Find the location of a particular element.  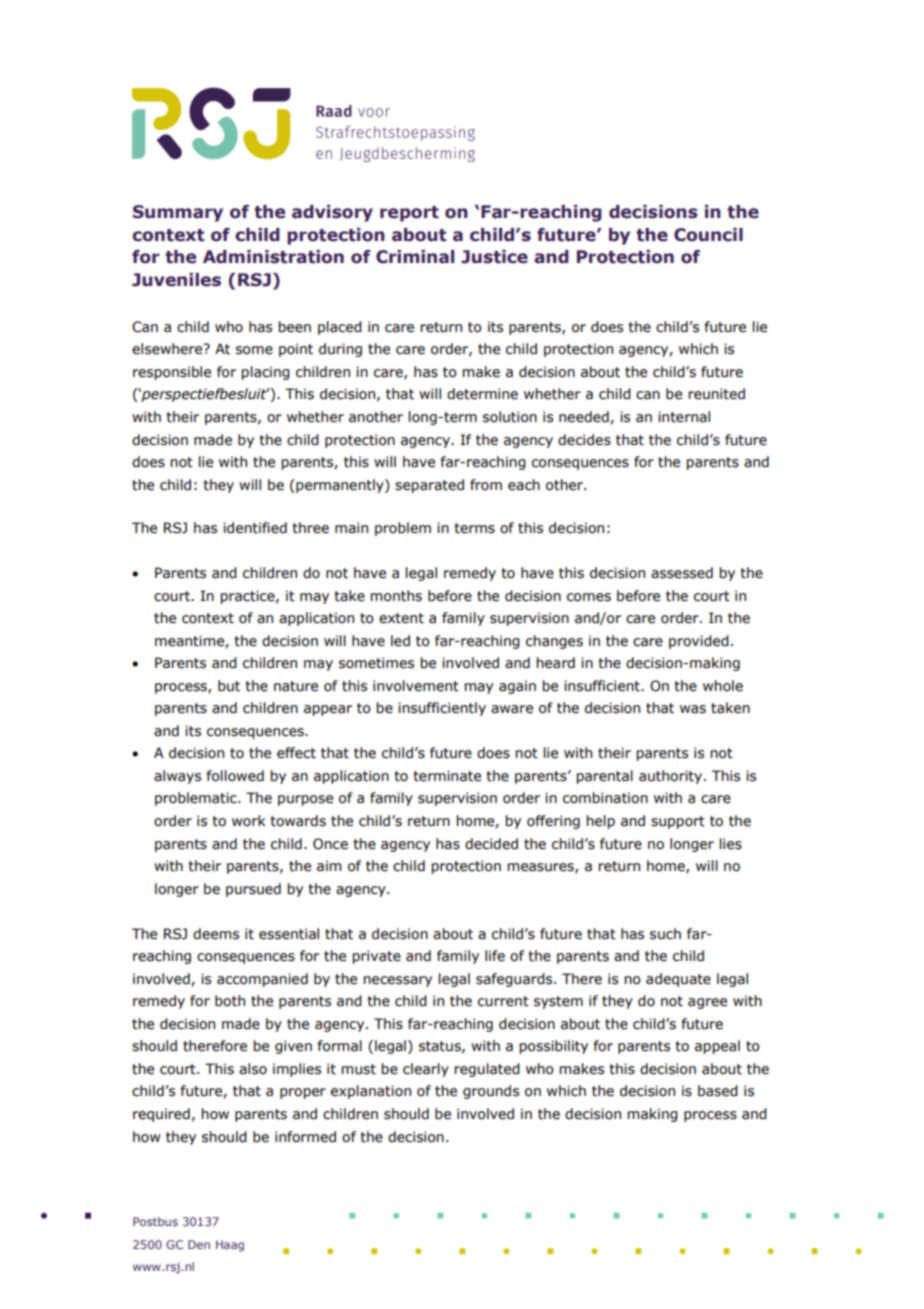

Criminal is located at coordinates (415, 257).
